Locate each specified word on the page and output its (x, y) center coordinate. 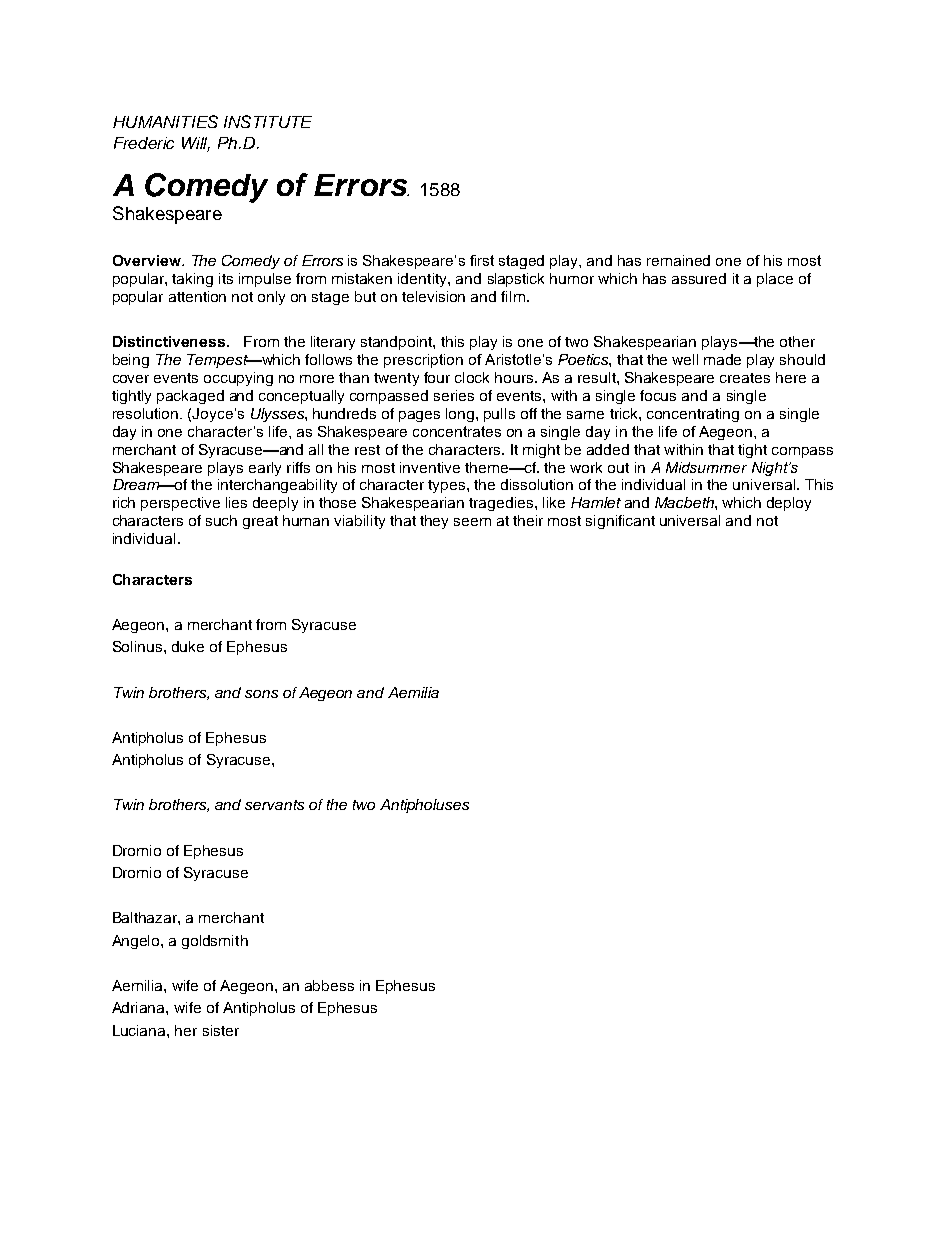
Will (196, 144)
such (221, 520)
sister (221, 1030)
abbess (329, 985)
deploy (789, 504)
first (482, 260)
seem (472, 522)
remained (678, 260)
